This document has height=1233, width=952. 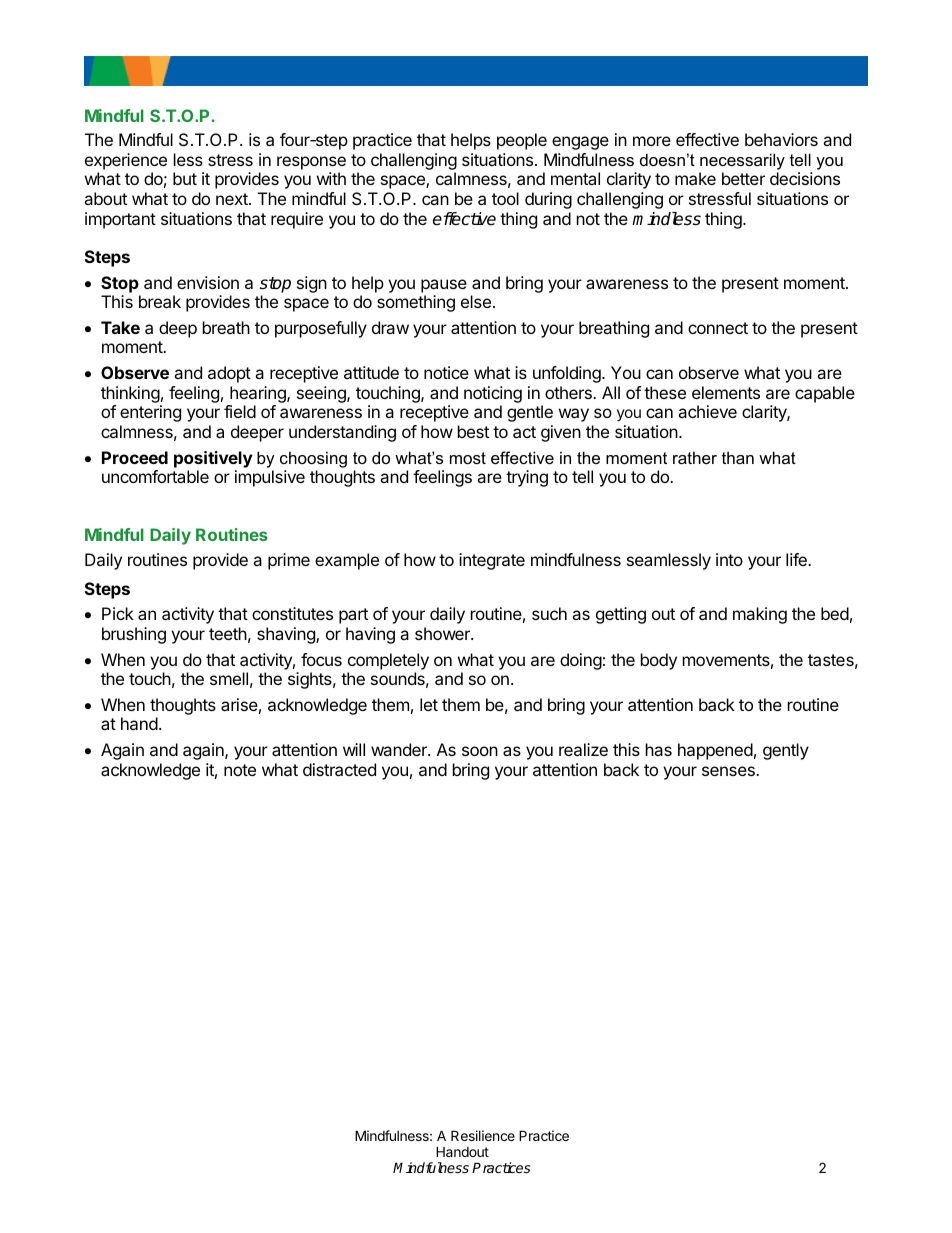 I want to click on soon, so click(x=480, y=751).
